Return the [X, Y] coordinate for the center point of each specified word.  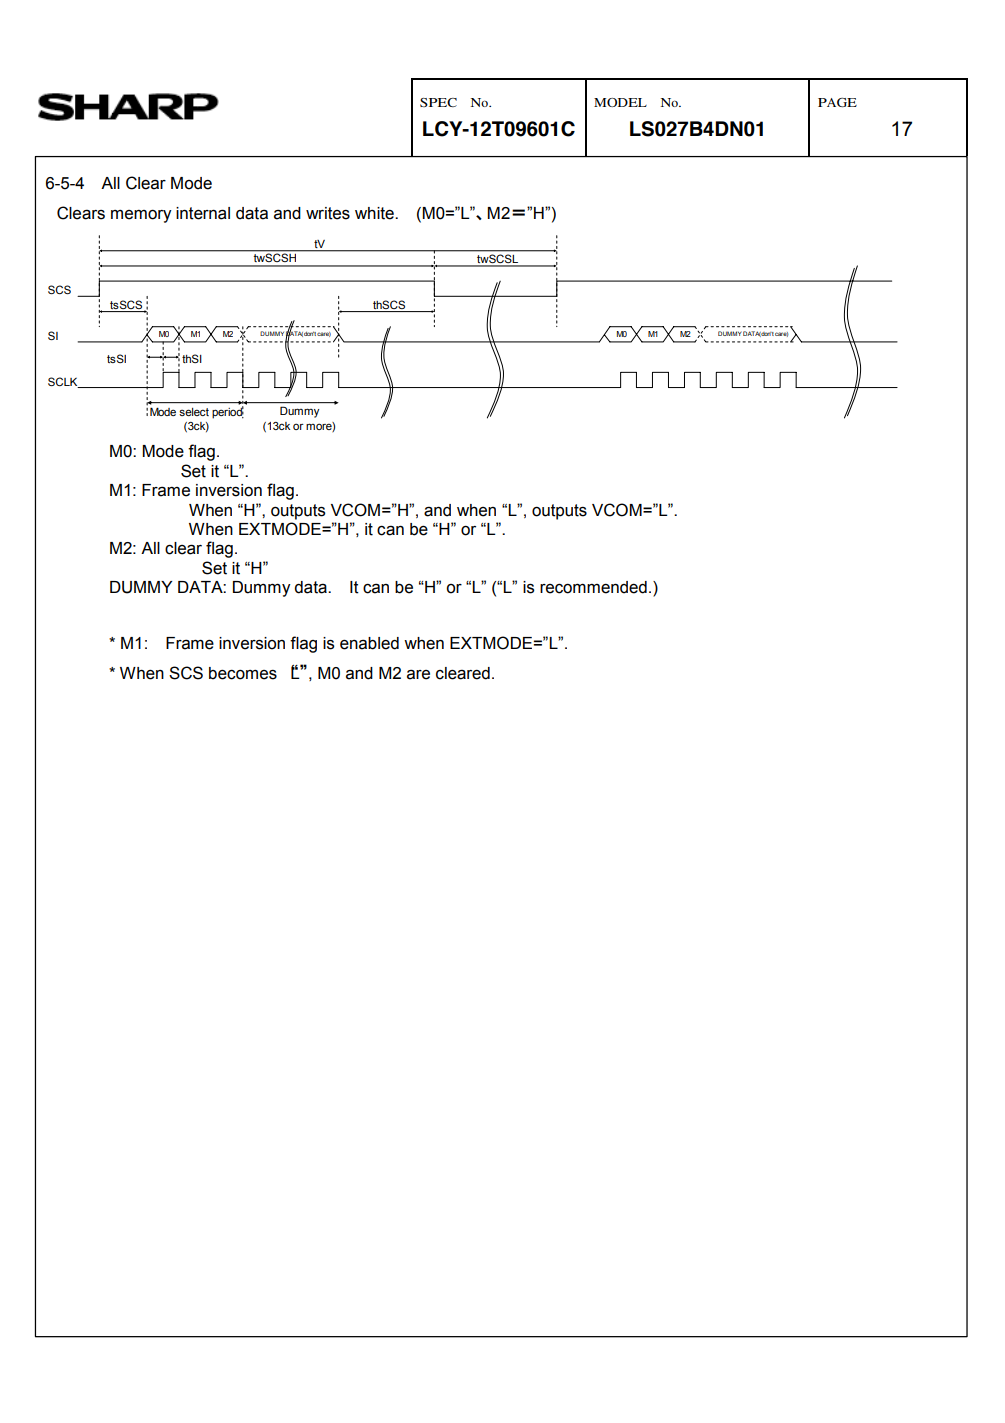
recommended [593, 587]
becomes [243, 673]
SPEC [438, 102]
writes [328, 213]
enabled [369, 643]
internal [203, 213]
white [375, 213]
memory [141, 216]
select [194, 412]
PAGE [837, 102]
